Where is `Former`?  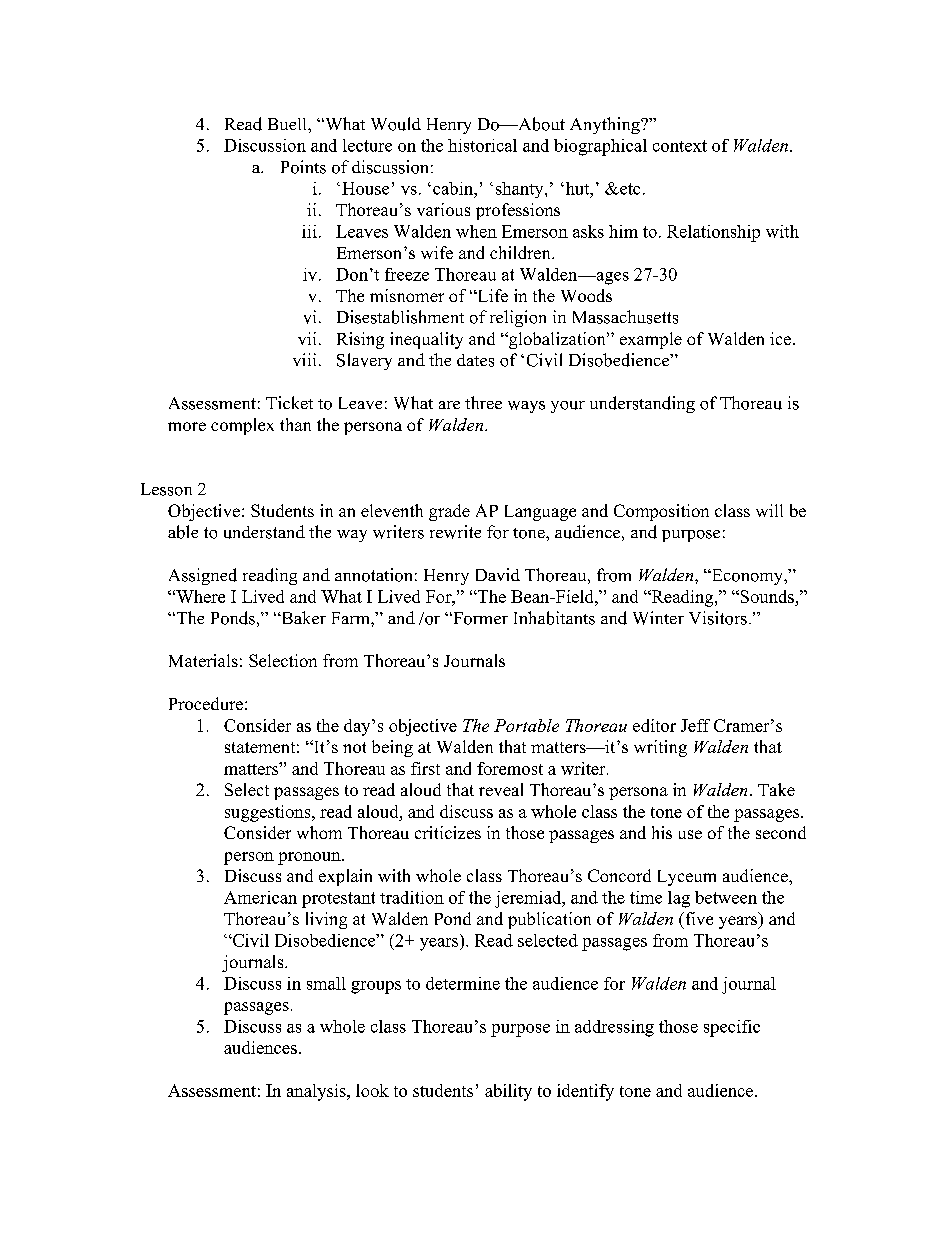 Former is located at coordinates (479, 618).
